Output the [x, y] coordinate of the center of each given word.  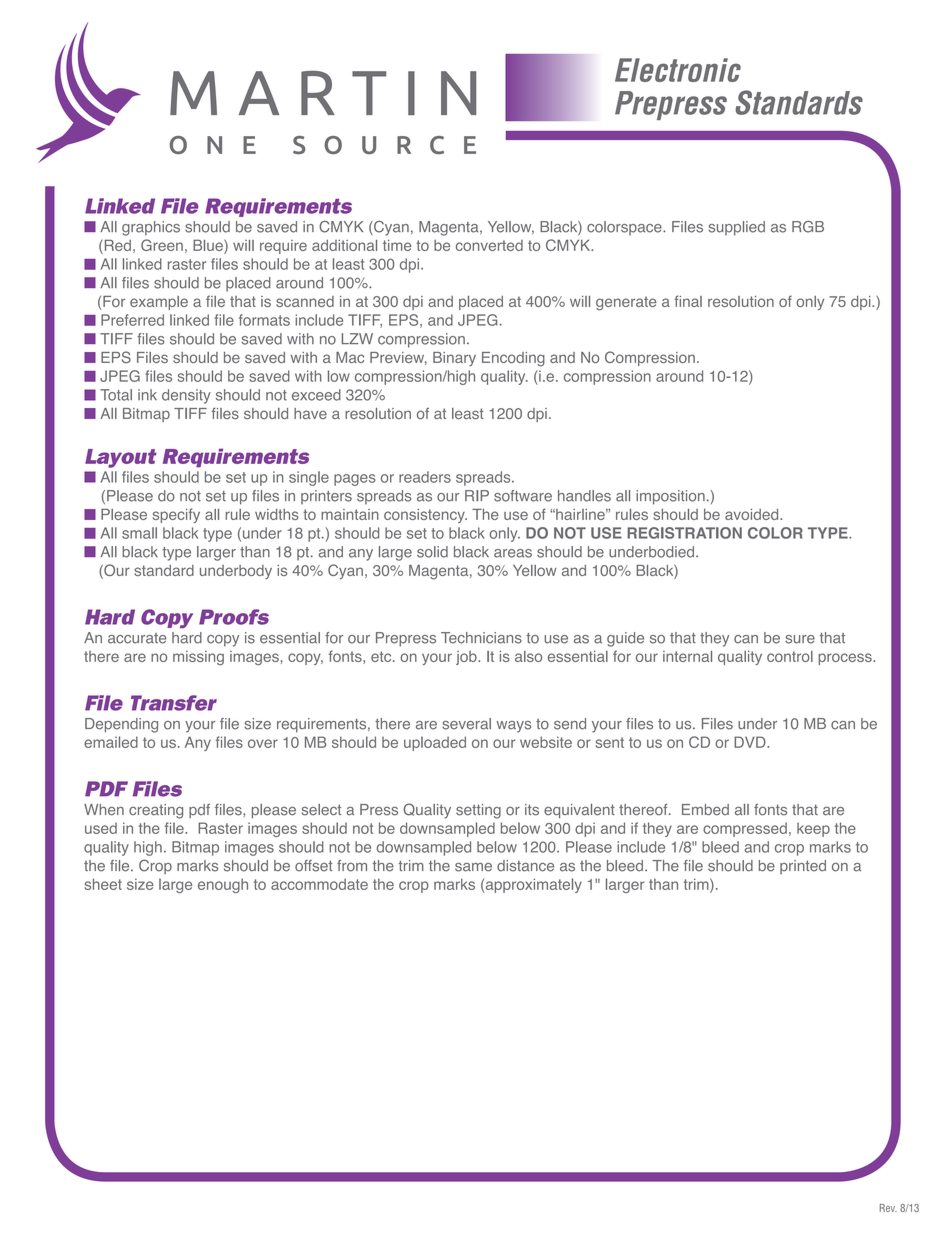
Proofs [234, 617]
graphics [151, 228]
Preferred [132, 320]
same [473, 867]
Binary [454, 359]
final [688, 301]
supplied [736, 228]
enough [223, 885]
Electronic [678, 70]
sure [800, 639]
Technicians [481, 638]
